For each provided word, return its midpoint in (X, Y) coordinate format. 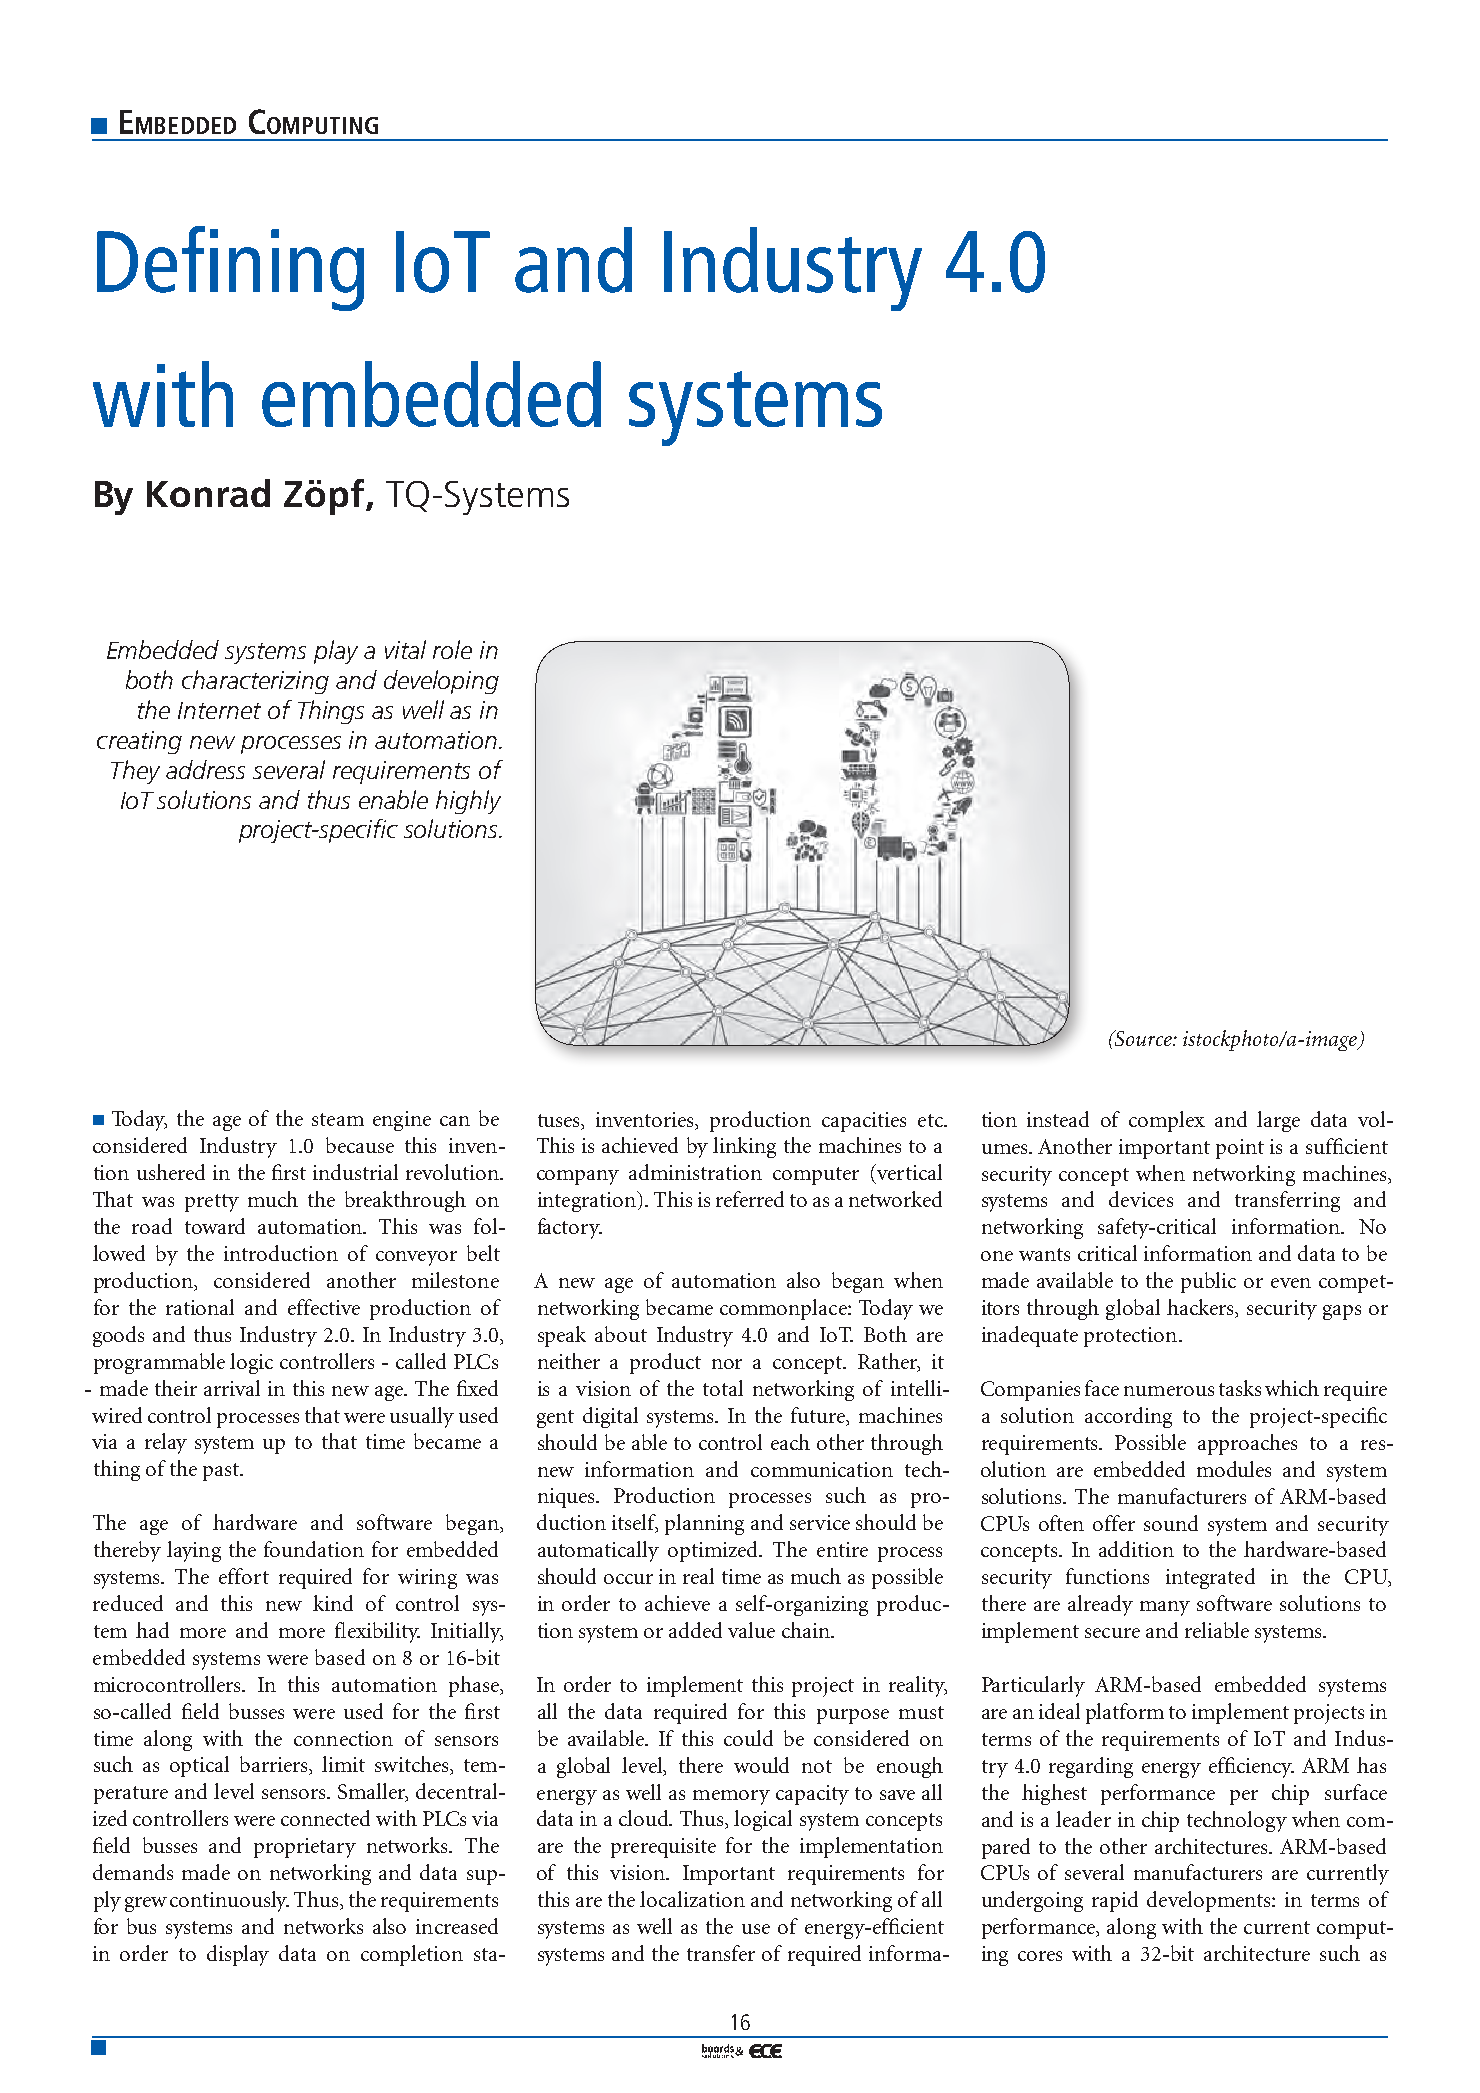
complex (1167, 1121)
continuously (229, 1901)
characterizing (255, 682)
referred (750, 1199)
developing (441, 682)
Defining (230, 268)
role (452, 649)
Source (1143, 1038)
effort (244, 1576)
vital (405, 649)
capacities (864, 1122)
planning (704, 1524)
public (1208, 1282)
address (205, 769)
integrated (1210, 1578)
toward (215, 1226)
